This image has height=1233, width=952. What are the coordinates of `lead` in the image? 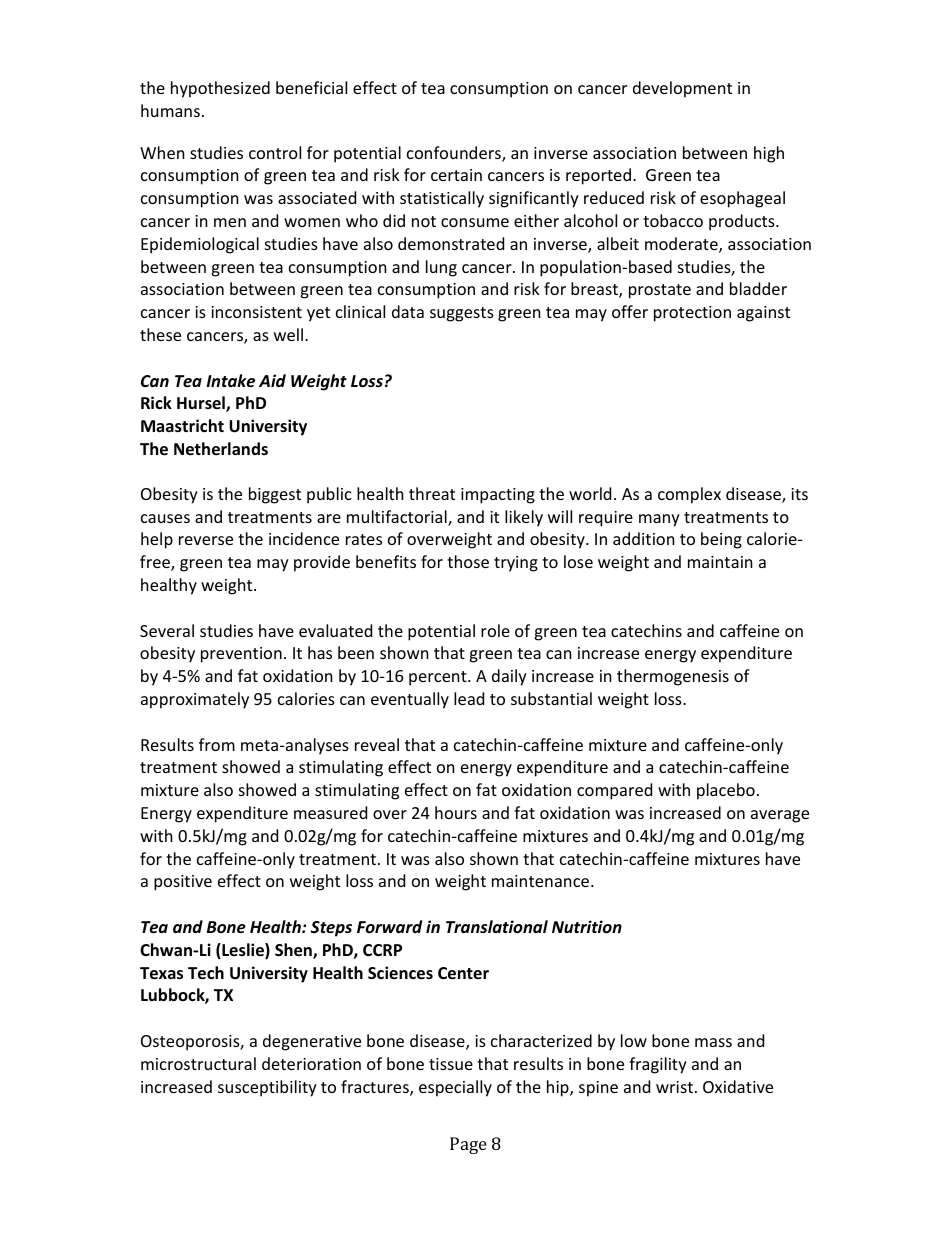 It's located at (469, 698).
